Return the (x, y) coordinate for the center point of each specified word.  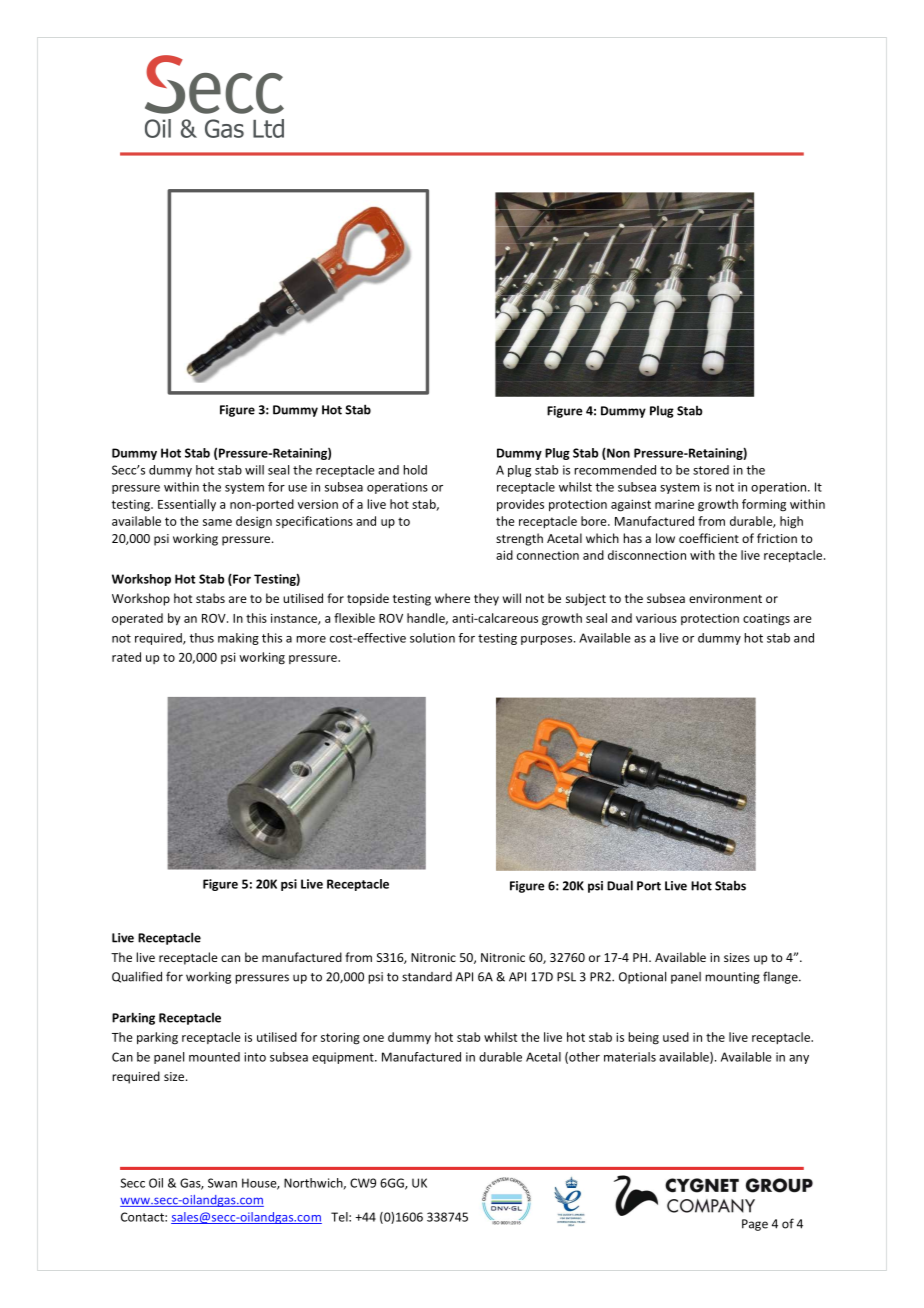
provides (520, 505)
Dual (620, 885)
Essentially (187, 505)
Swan (222, 1183)
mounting (732, 978)
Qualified (137, 977)
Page (755, 1225)
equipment (344, 1058)
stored (711, 470)
